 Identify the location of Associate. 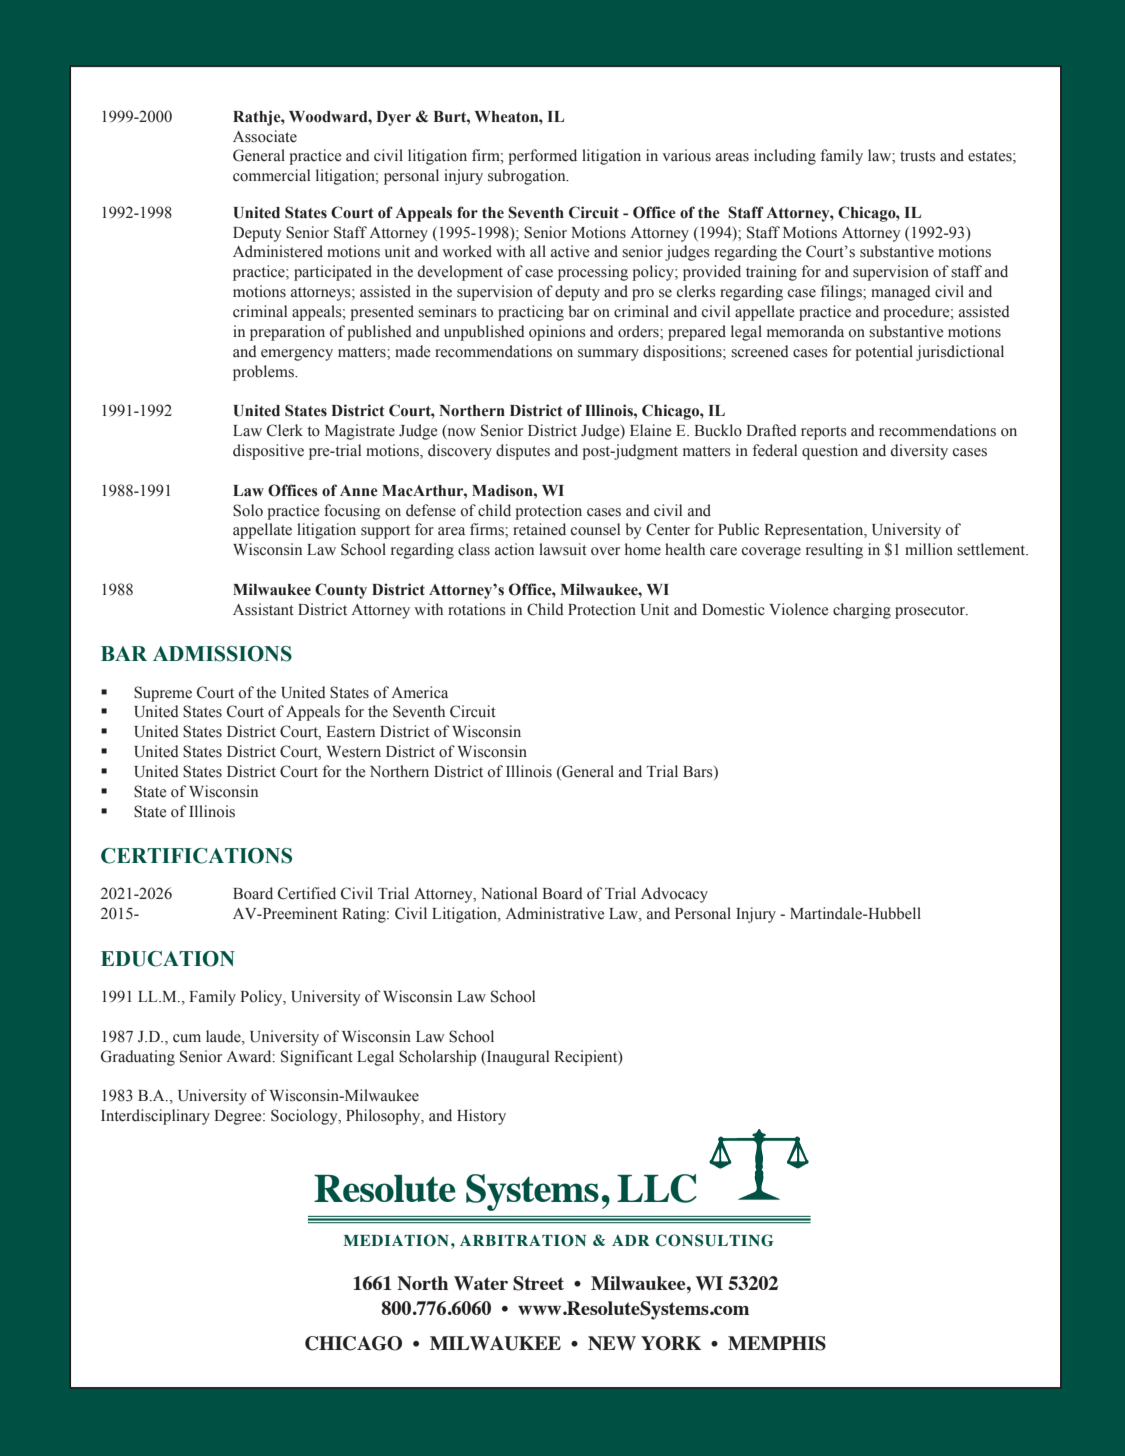
(265, 136).
